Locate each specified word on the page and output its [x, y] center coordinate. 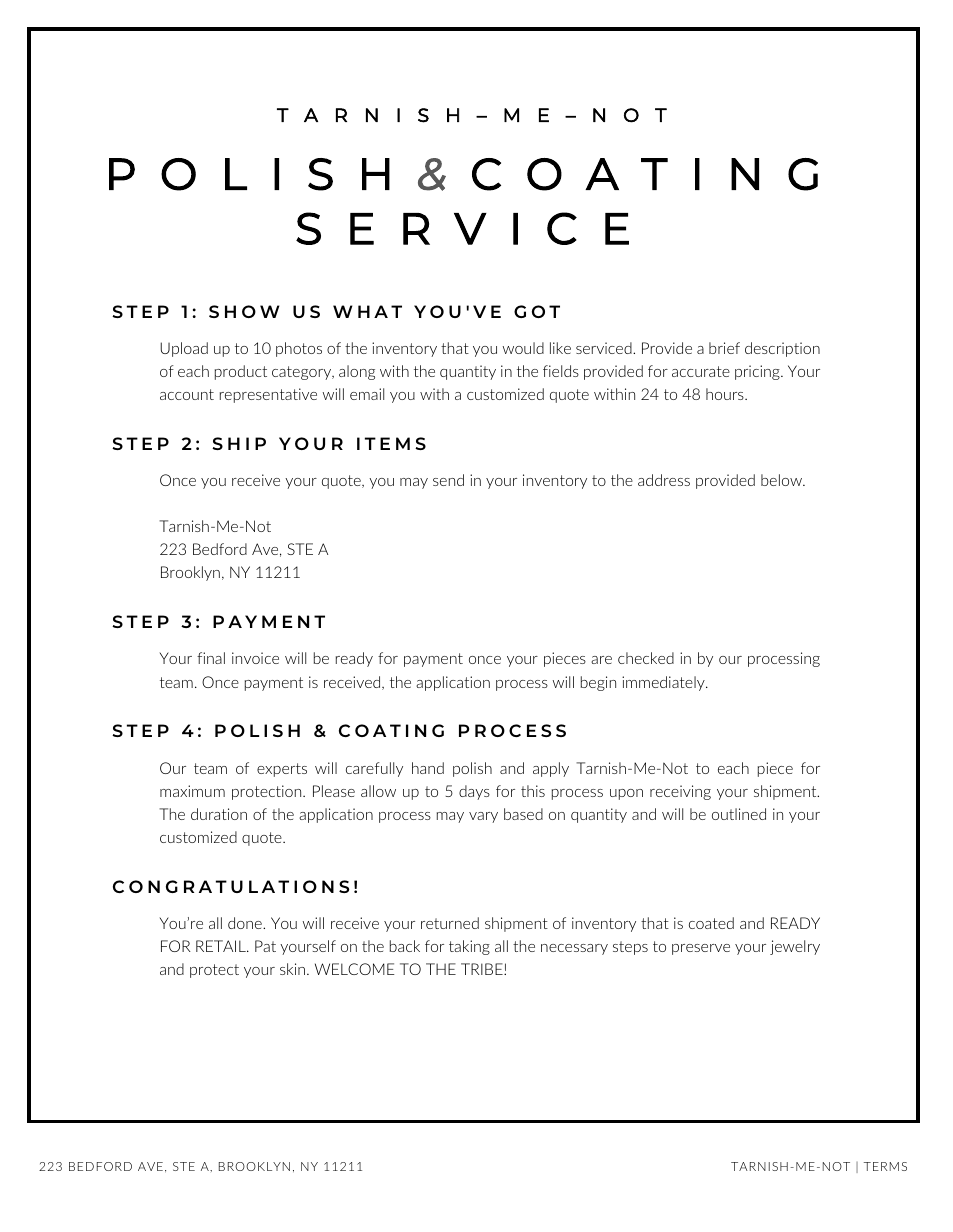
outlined [739, 814]
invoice [255, 658]
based [523, 814]
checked [646, 658]
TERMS [885, 1166]
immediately [664, 683]
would [523, 348]
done [246, 923]
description [782, 349]
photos [299, 349]
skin [294, 969]
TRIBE [483, 969]
